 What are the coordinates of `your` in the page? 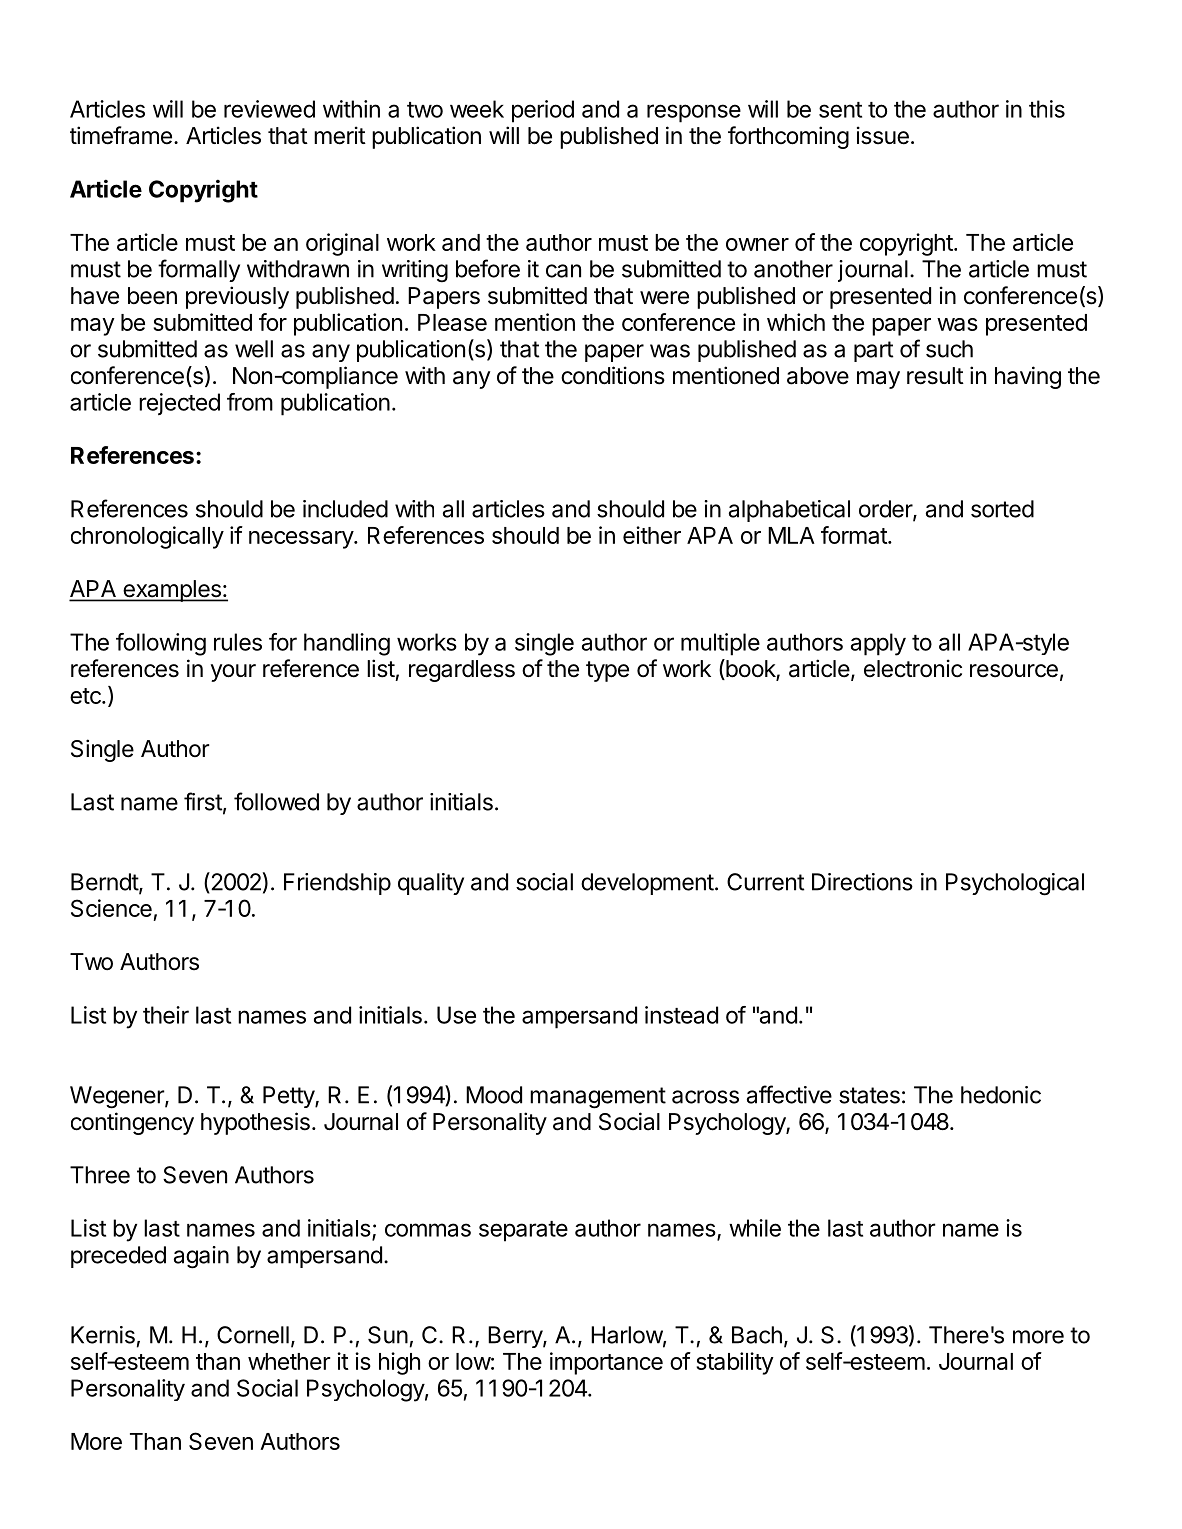 It's located at (233, 673).
